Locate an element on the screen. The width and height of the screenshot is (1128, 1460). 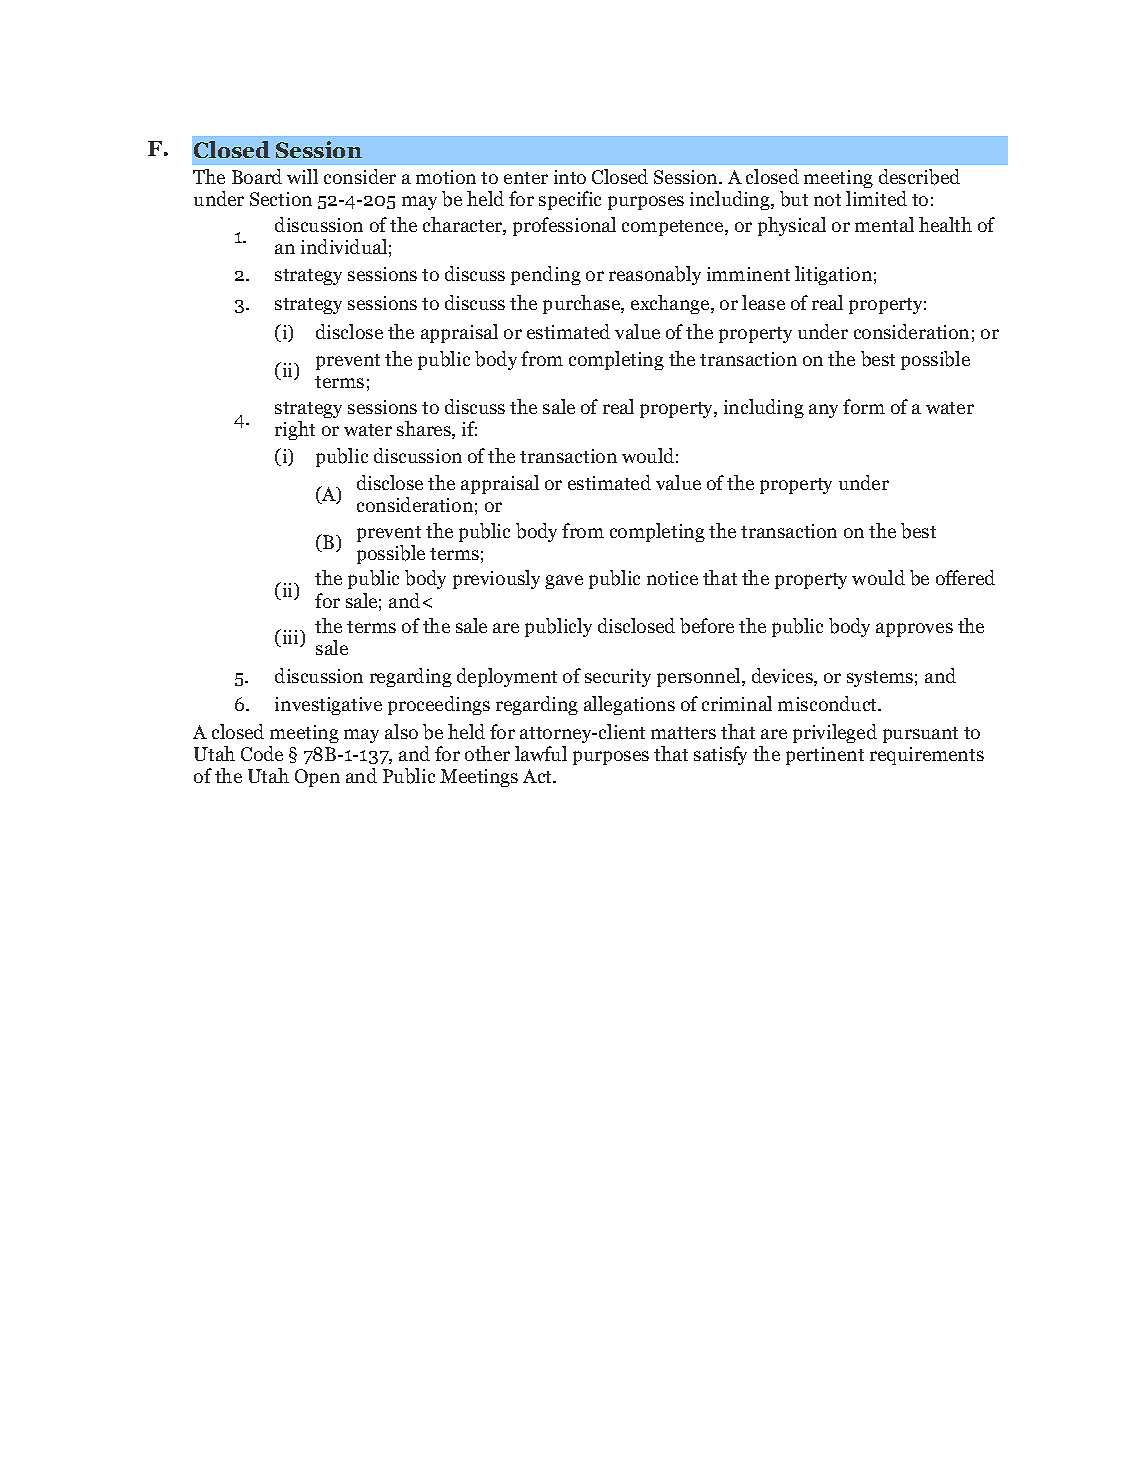
limited is located at coordinates (876, 198).
